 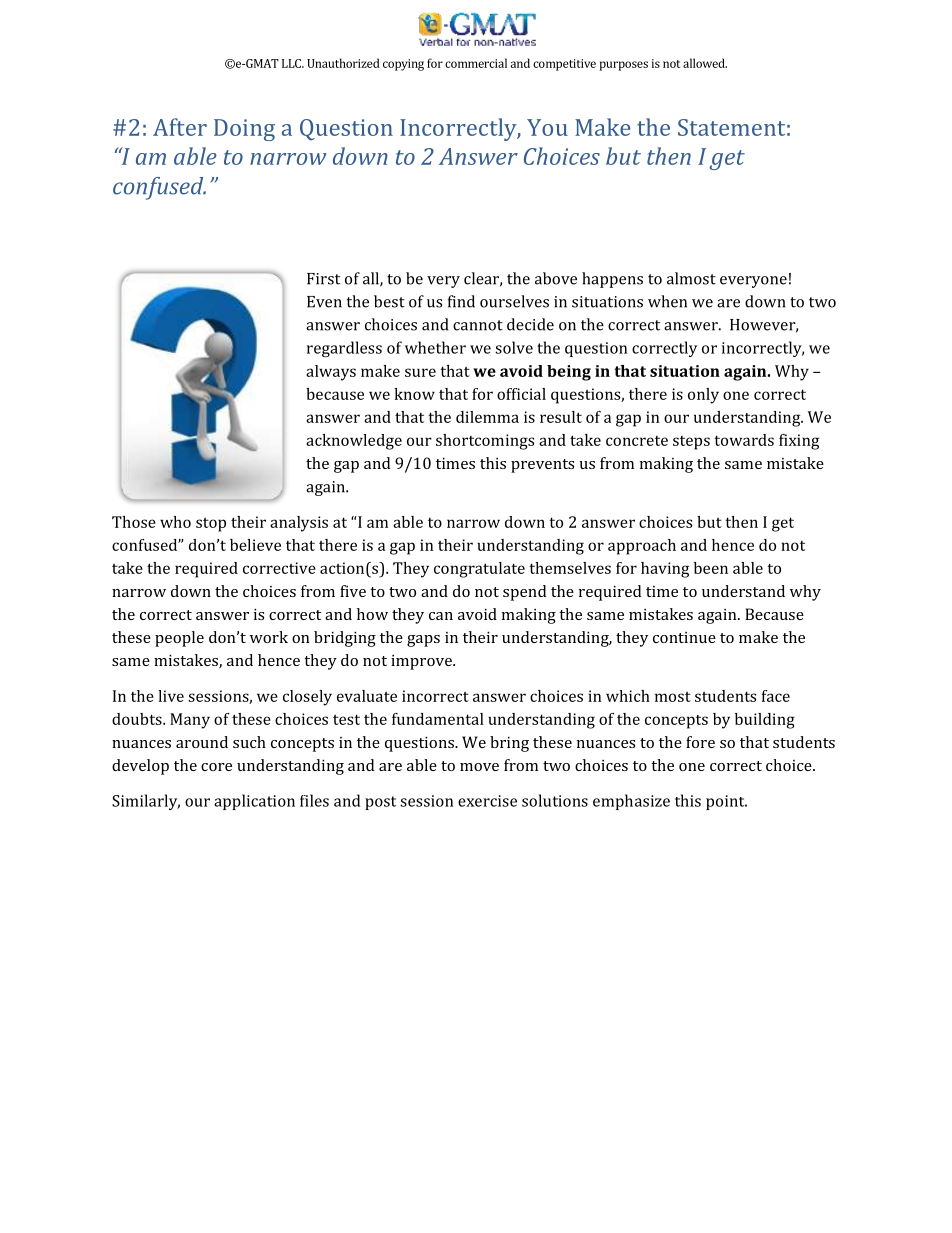 What do you see at coordinates (211, 525) in the screenshot?
I see `stop` at bounding box center [211, 525].
